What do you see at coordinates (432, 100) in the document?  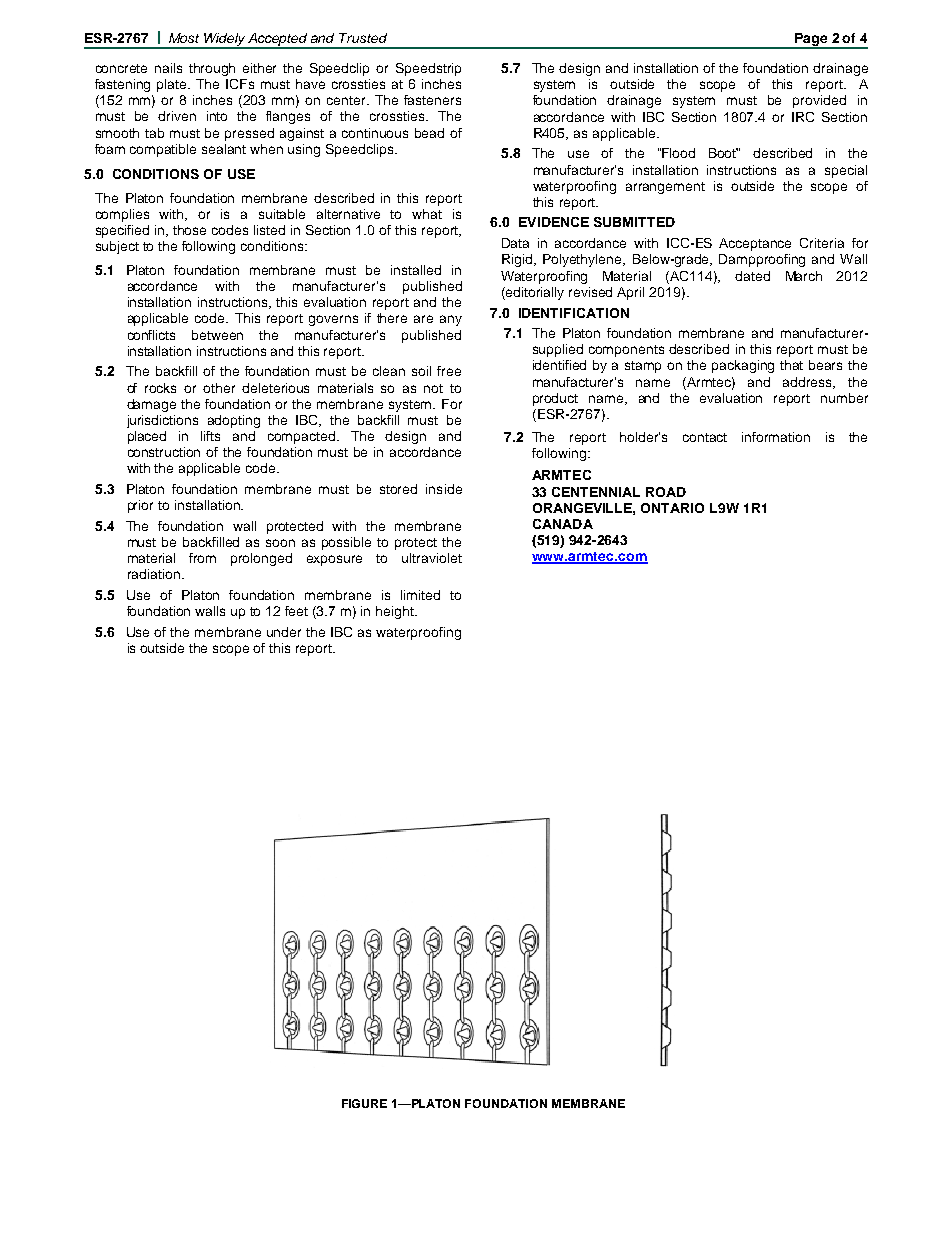 I see `fasteners` at bounding box center [432, 100].
